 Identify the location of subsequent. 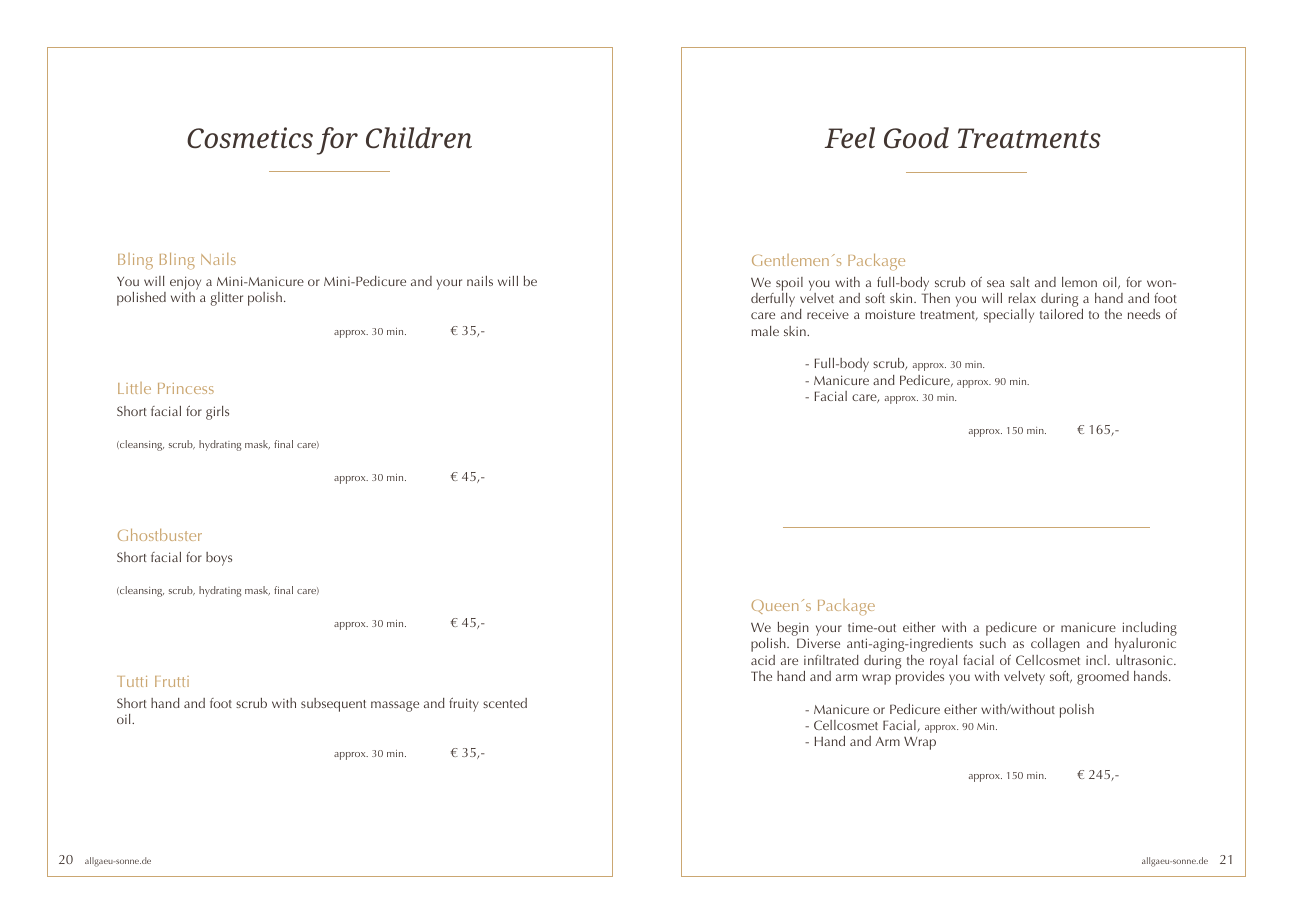
(333, 705).
